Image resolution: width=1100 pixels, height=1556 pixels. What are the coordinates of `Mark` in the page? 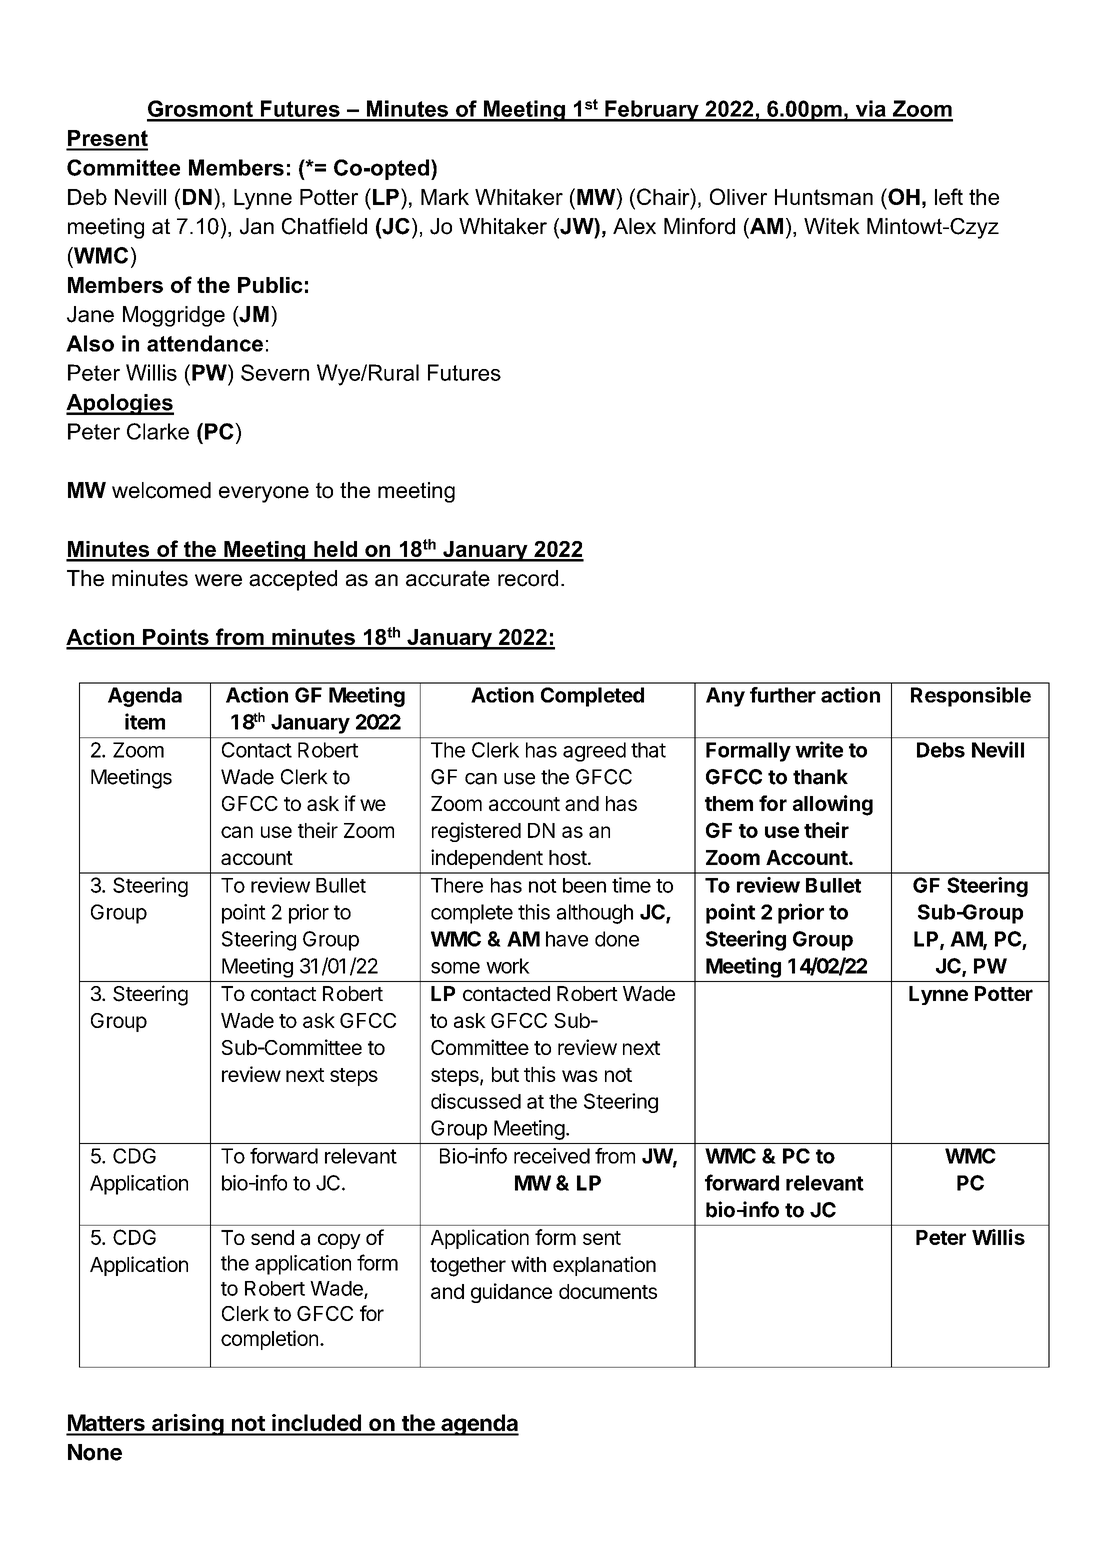 It's located at (445, 197).
